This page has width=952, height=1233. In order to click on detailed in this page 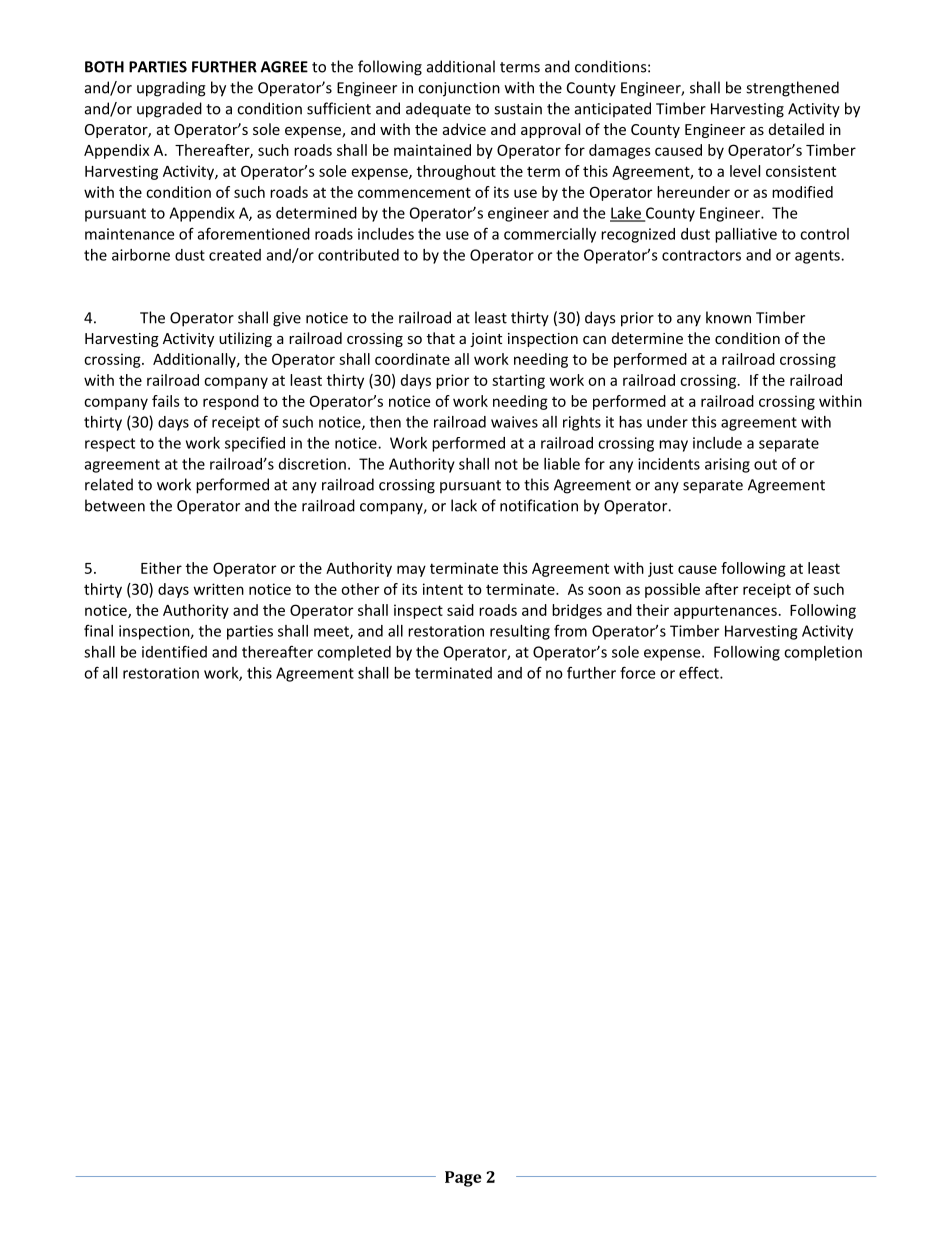, I will do `click(796, 129)`.
